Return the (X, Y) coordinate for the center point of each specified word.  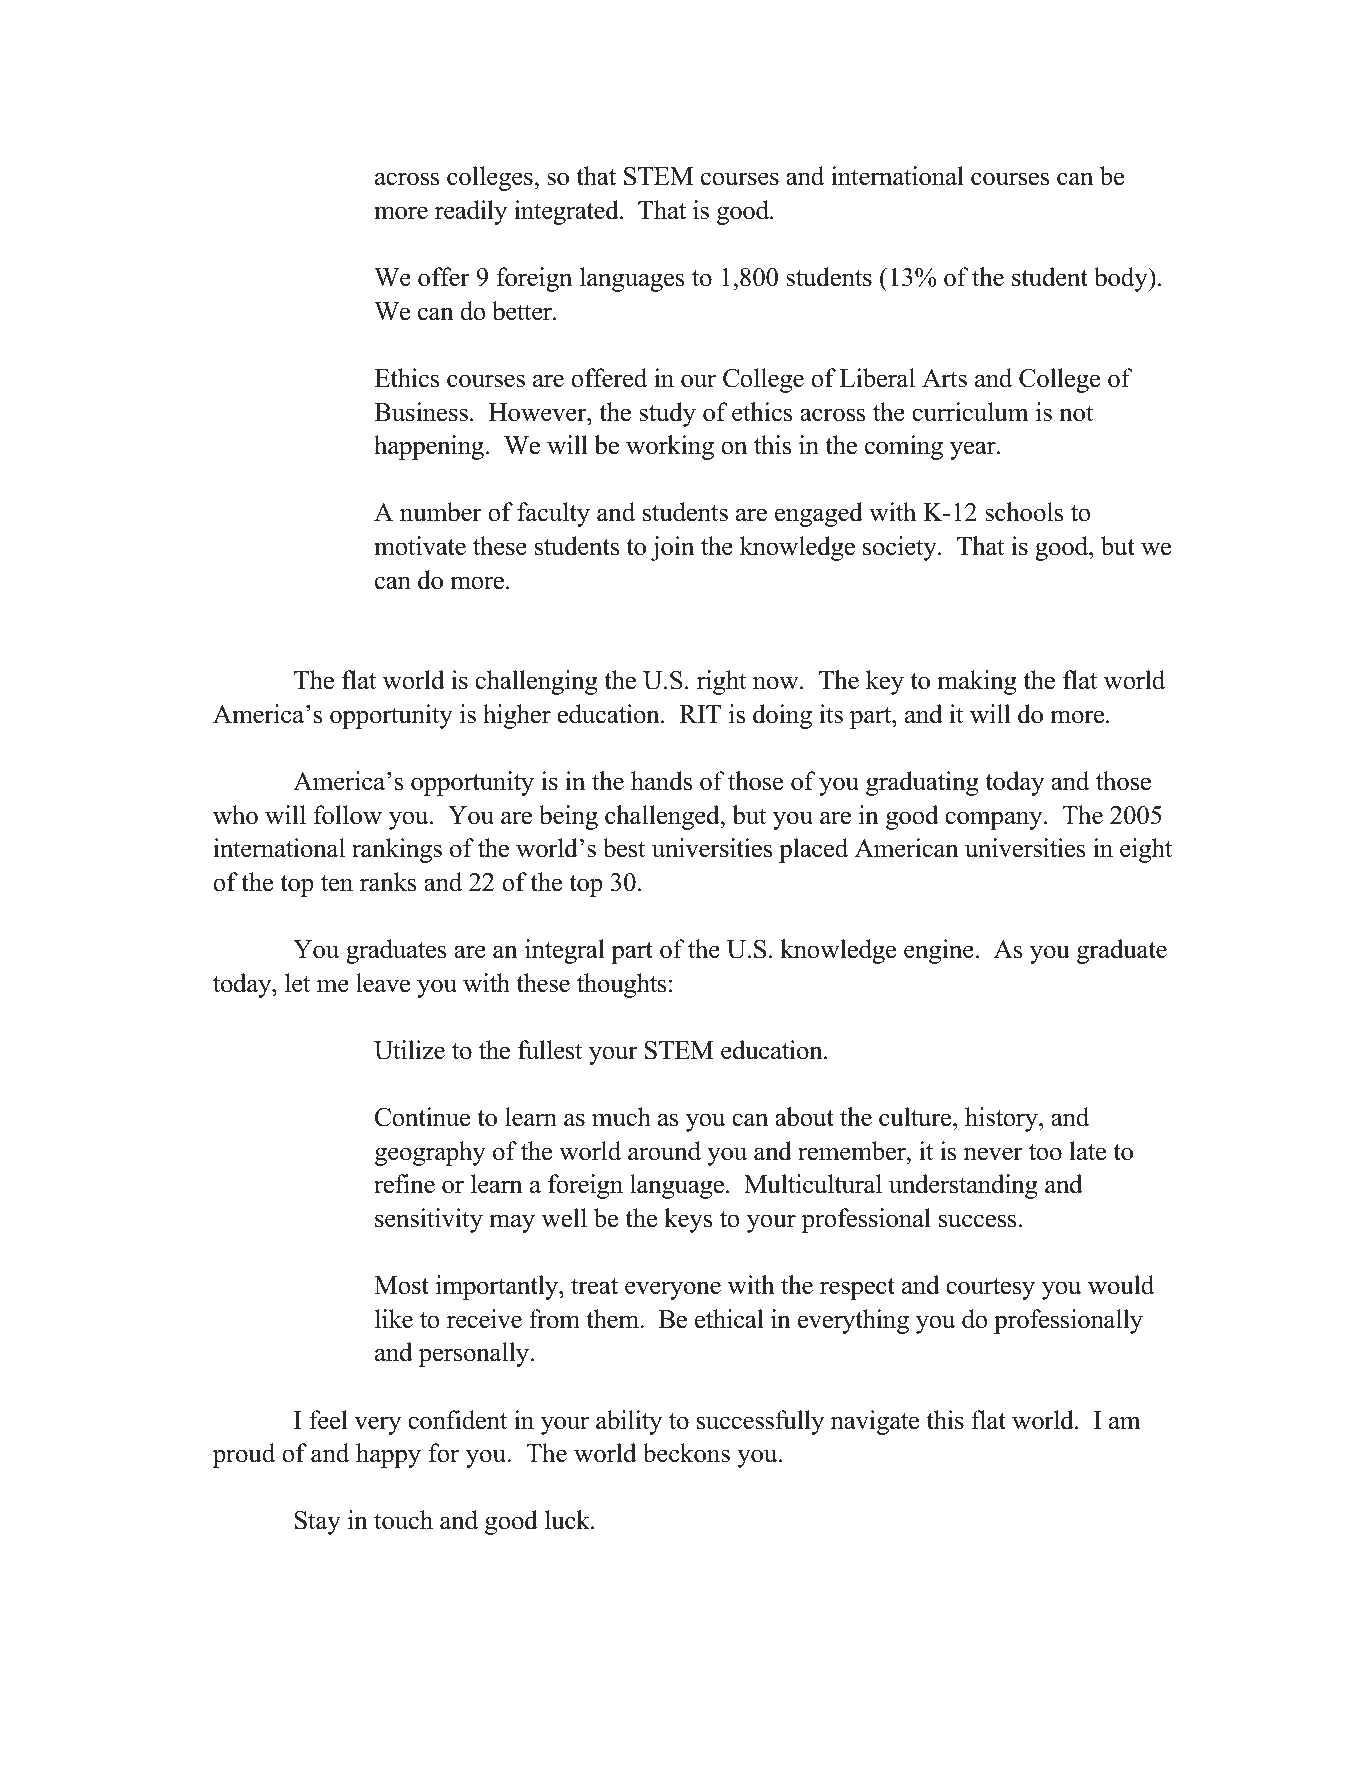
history (1002, 1119)
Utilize (409, 1050)
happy (388, 1455)
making (977, 682)
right (721, 682)
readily (471, 212)
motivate (420, 546)
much (621, 1117)
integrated (567, 212)
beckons (686, 1453)
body (1122, 279)
